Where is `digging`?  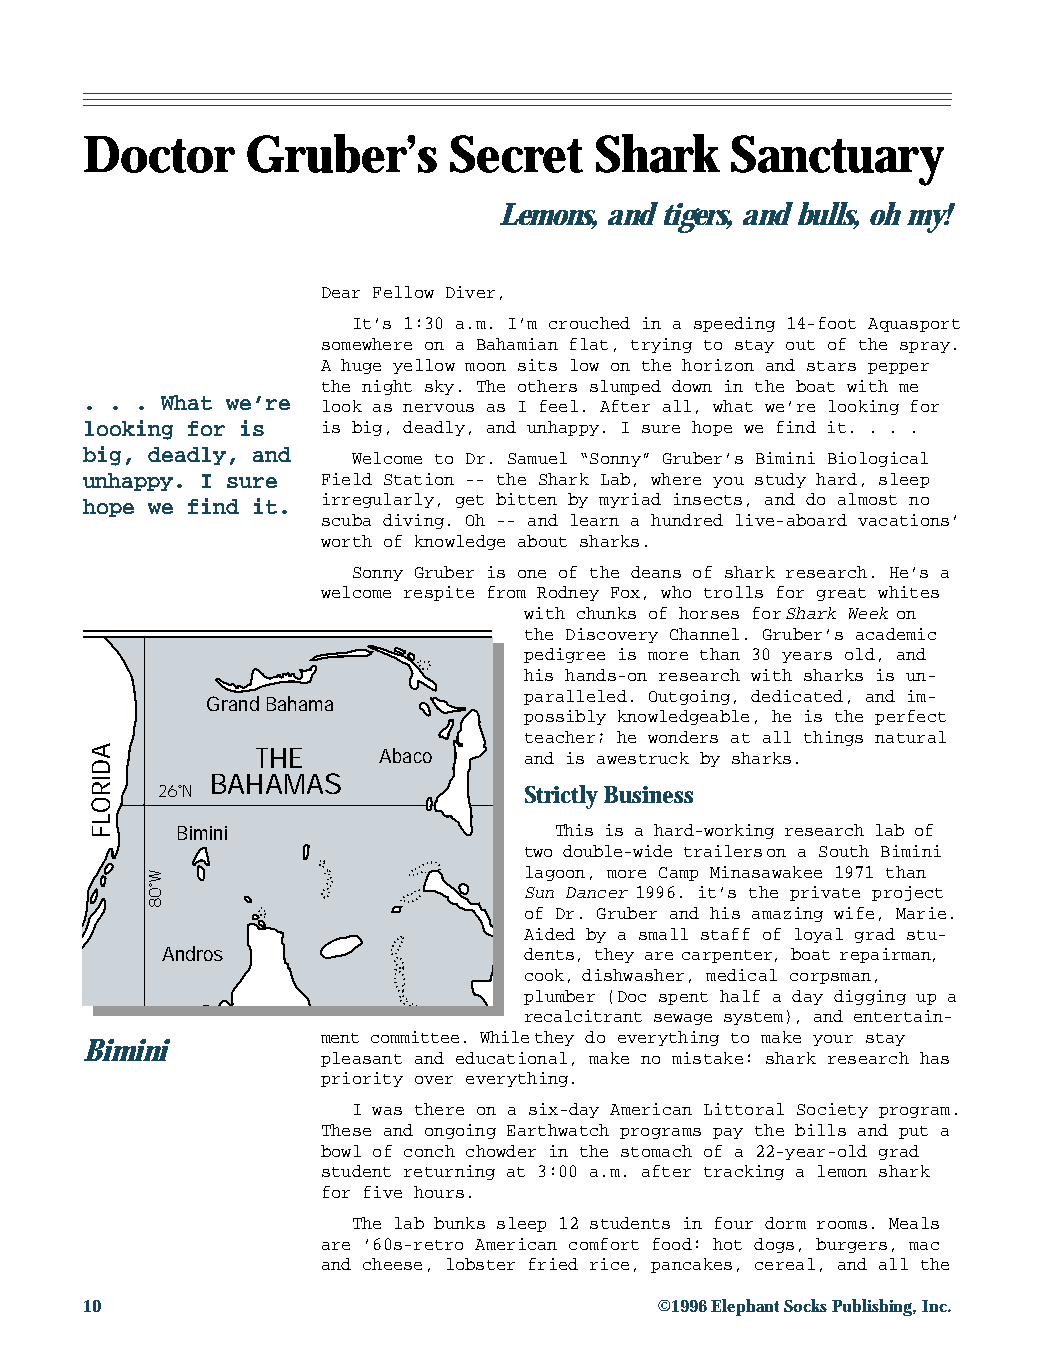 digging is located at coordinates (870, 997).
